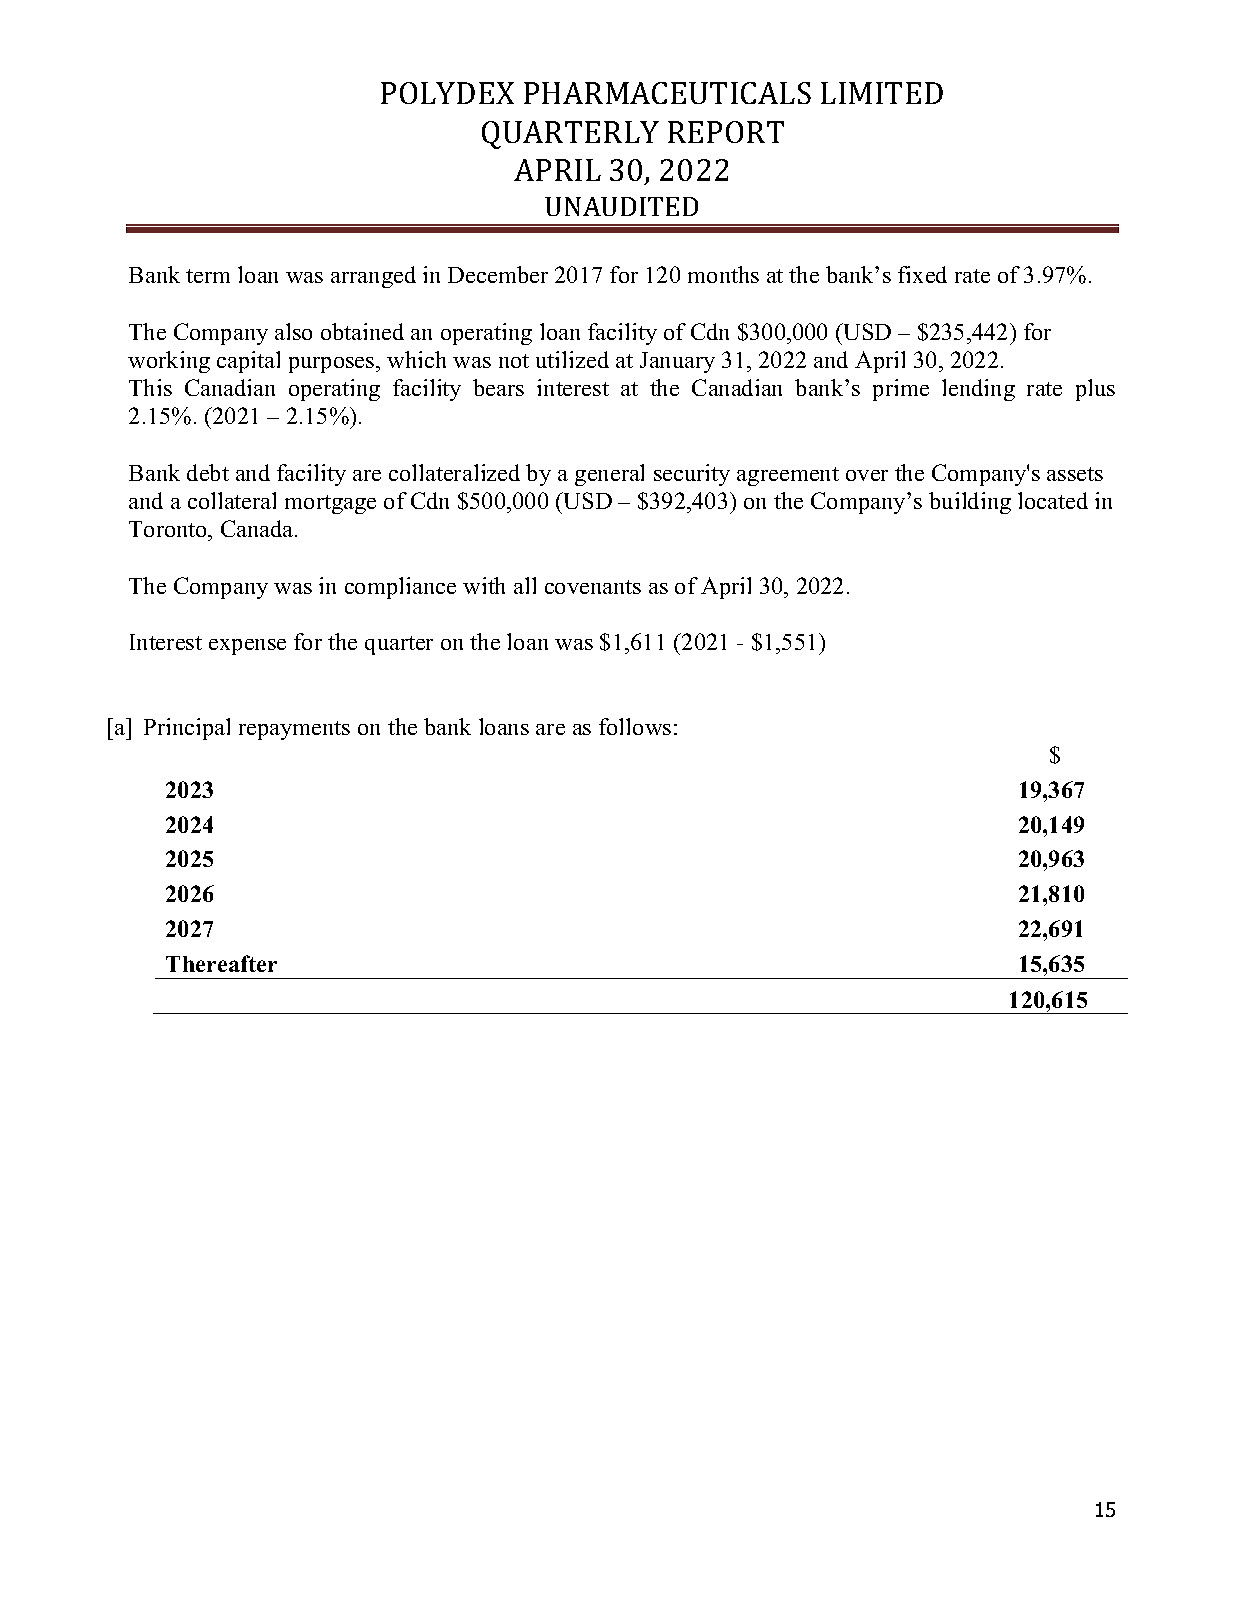  I want to click on fixed, so click(922, 274).
